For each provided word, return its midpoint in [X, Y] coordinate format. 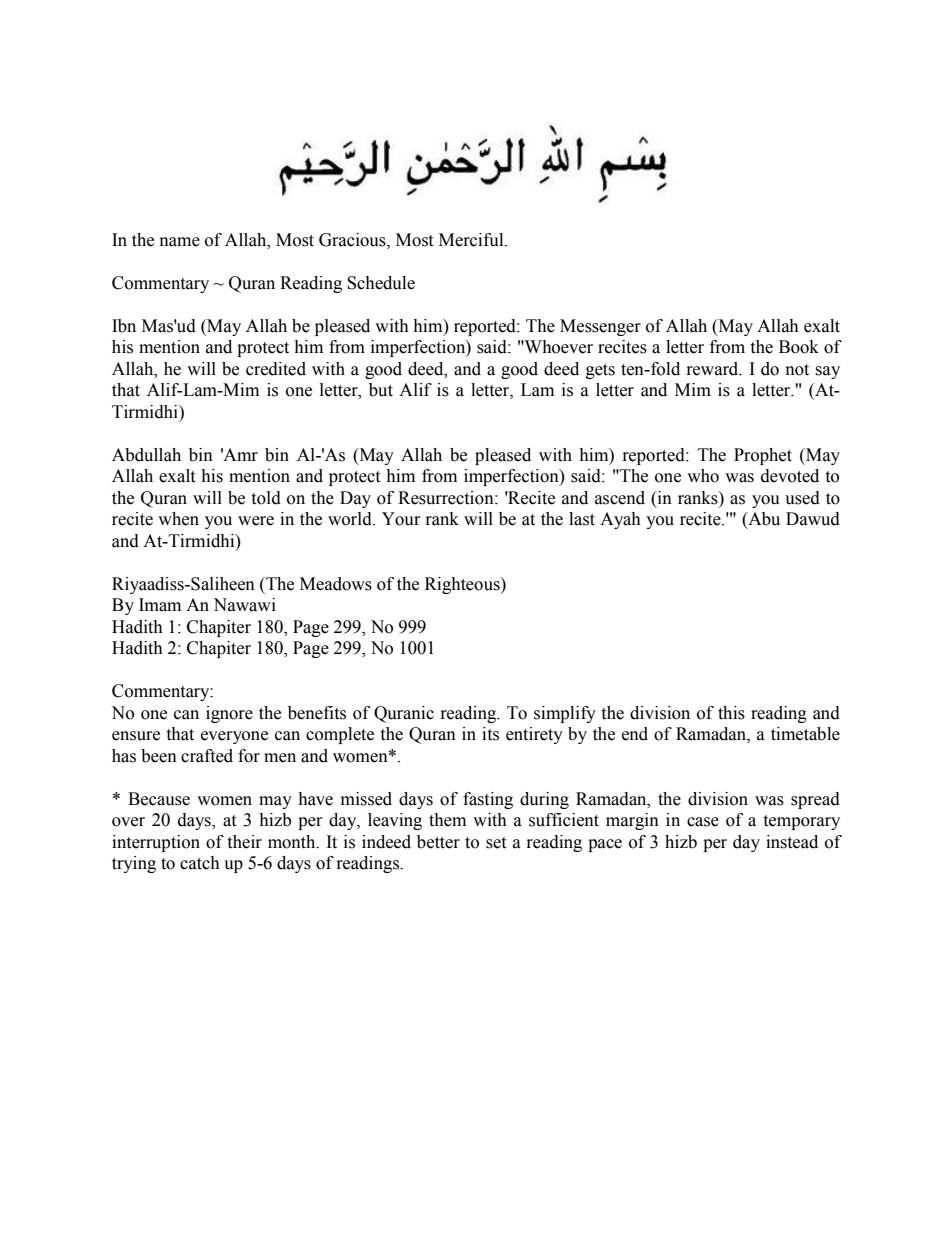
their [244, 842]
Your [401, 519]
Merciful [472, 240]
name [180, 242]
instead [792, 842]
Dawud [813, 519]
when [178, 519]
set [496, 843]
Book [799, 347]
